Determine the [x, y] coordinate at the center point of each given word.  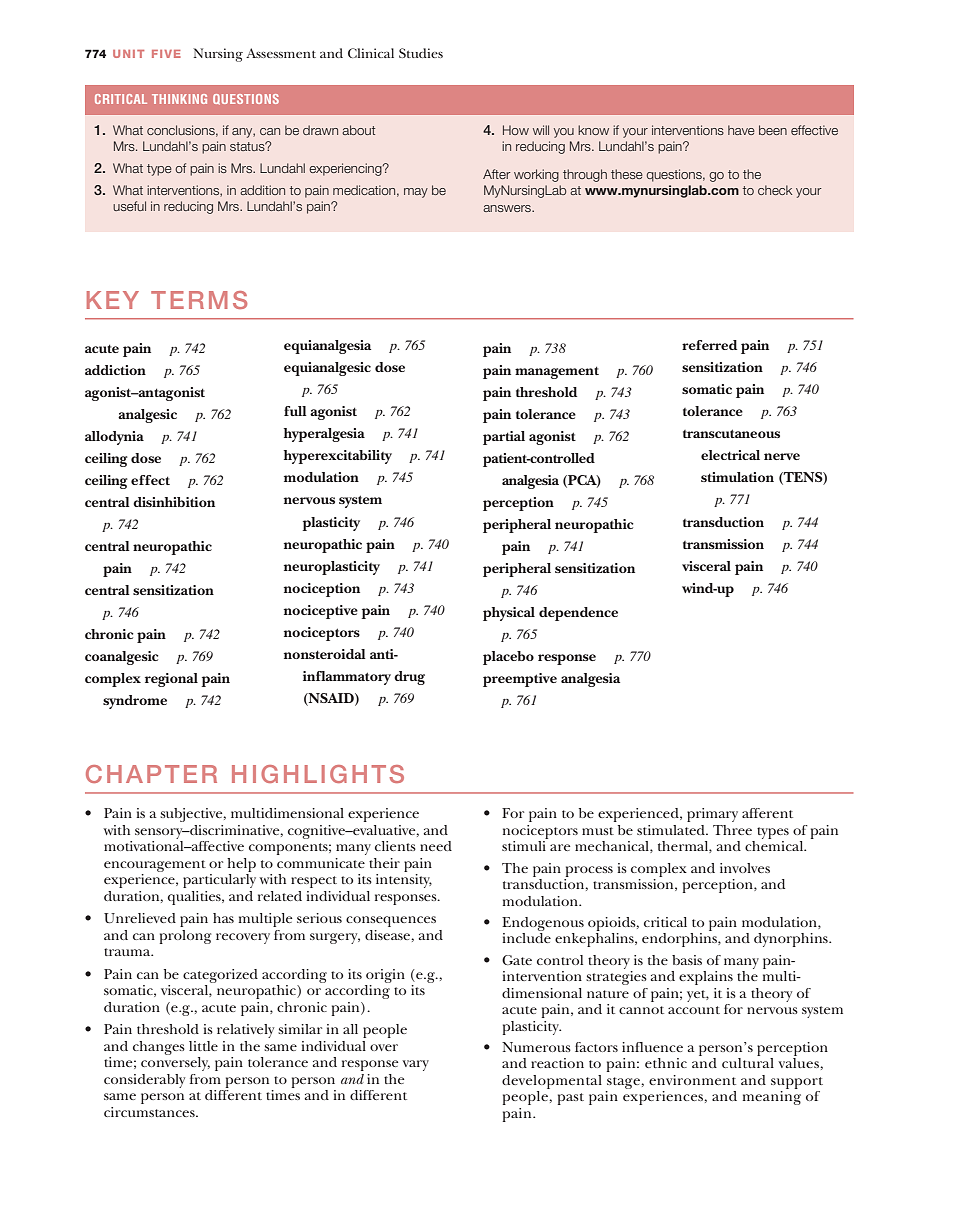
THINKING [179, 99]
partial [504, 438]
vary [415, 1065]
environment [692, 1080]
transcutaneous [731, 433]
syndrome [135, 702]
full [295, 411]
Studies [421, 53]
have [741, 130]
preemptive [520, 680]
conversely [175, 1062]
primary [712, 815]
